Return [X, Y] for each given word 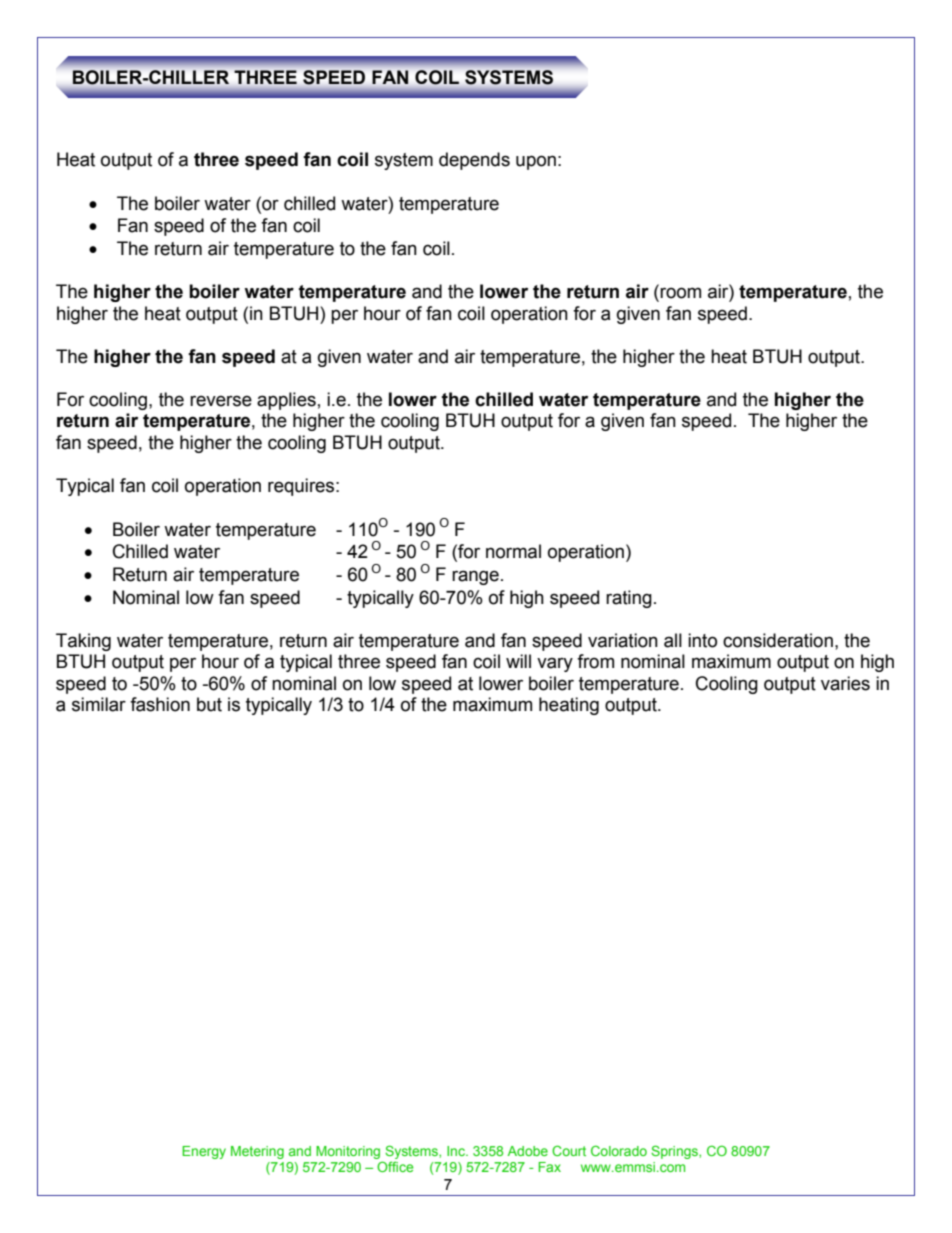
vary [555, 664]
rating [629, 599]
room [680, 293]
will [518, 661]
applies [286, 401]
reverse [221, 401]
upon [536, 162]
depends [474, 161]
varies [845, 683]
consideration [778, 640]
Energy [204, 1152]
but [209, 704]
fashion [160, 704]
